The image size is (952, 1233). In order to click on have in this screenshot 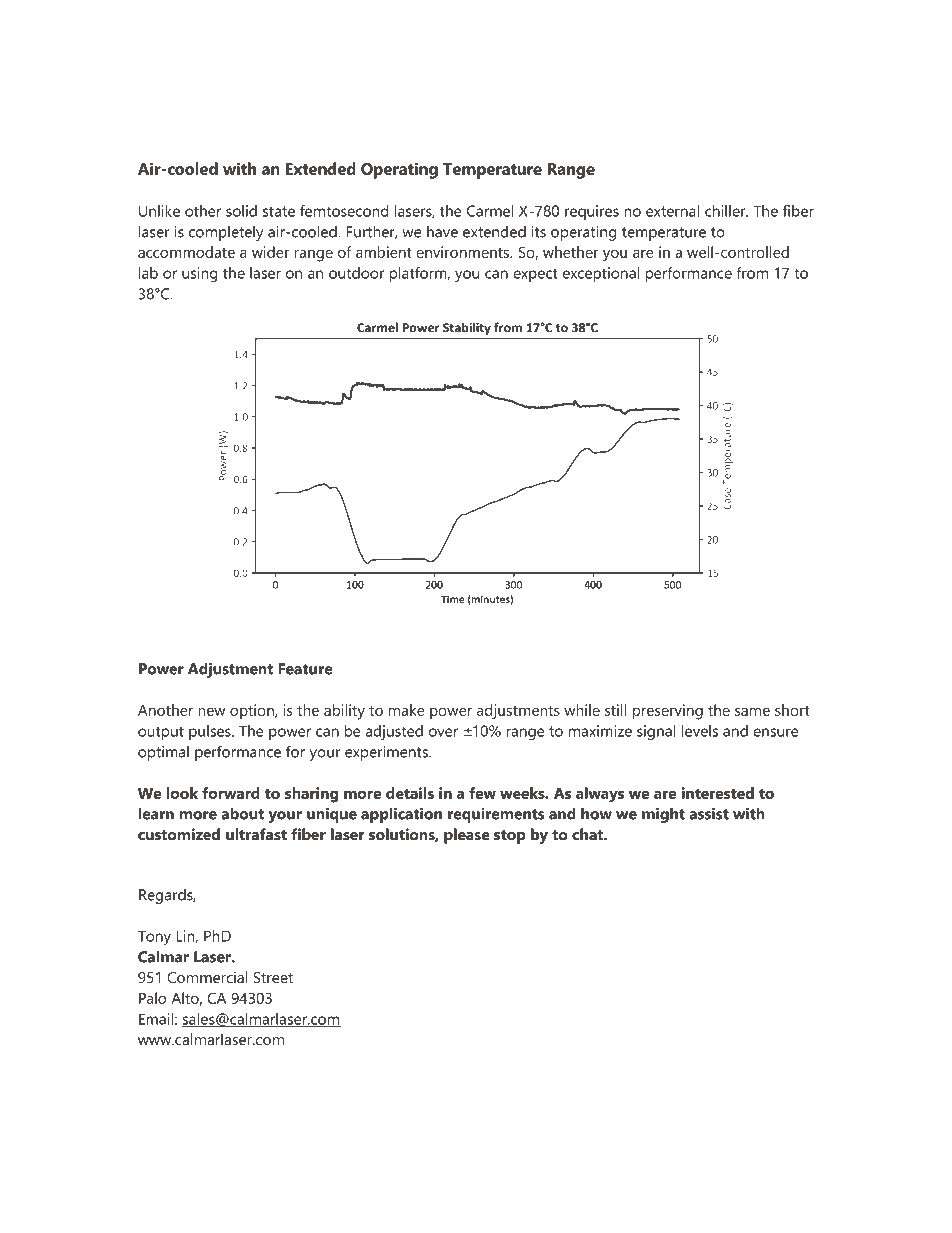, I will do `click(442, 232)`.
